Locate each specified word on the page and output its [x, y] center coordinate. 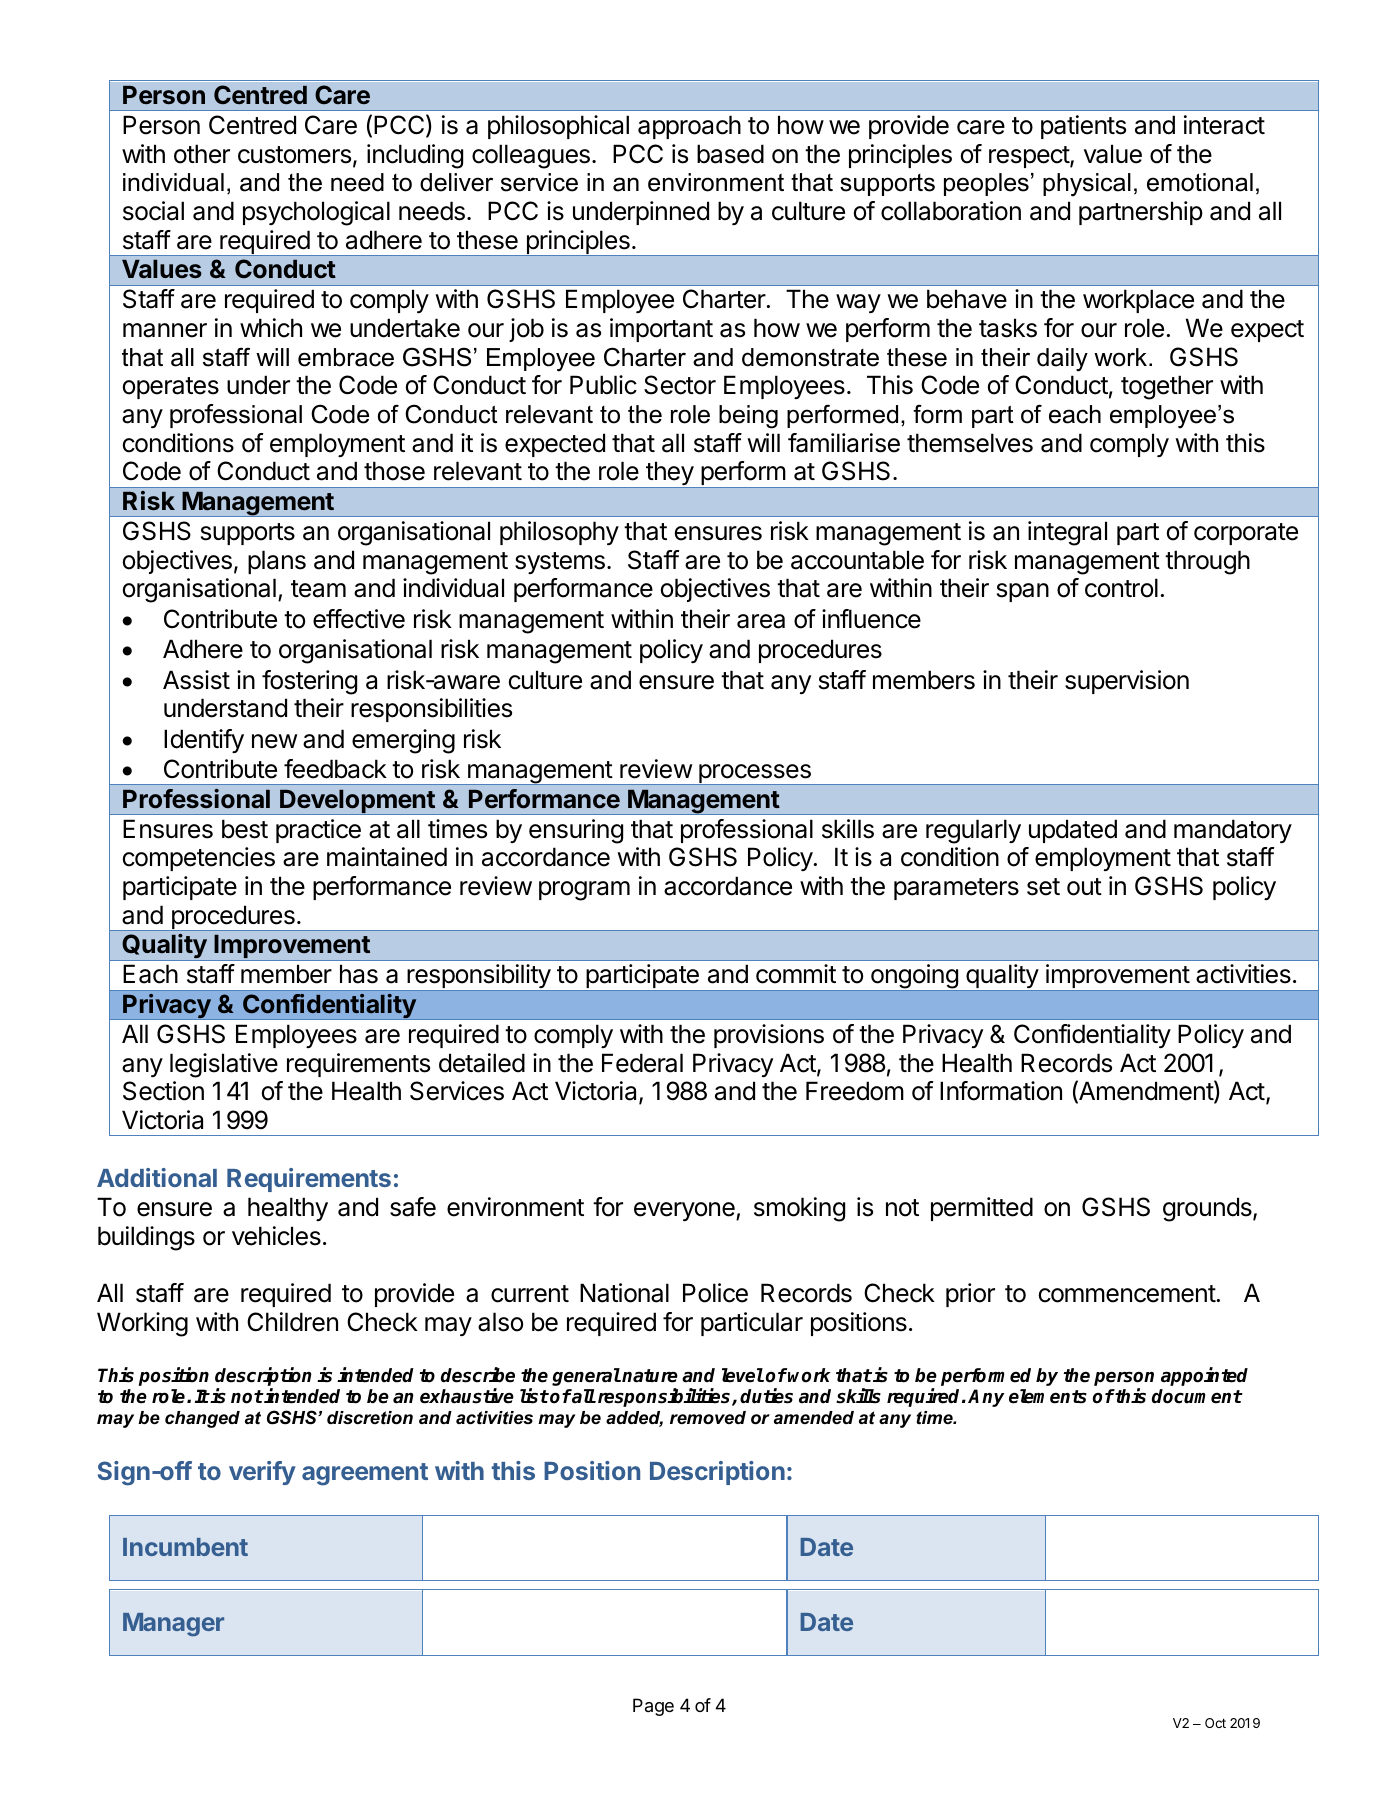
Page [653, 1707]
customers [296, 156]
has [359, 974]
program [584, 891]
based [730, 154]
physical [1087, 185]
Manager [173, 1624]
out [1084, 887]
